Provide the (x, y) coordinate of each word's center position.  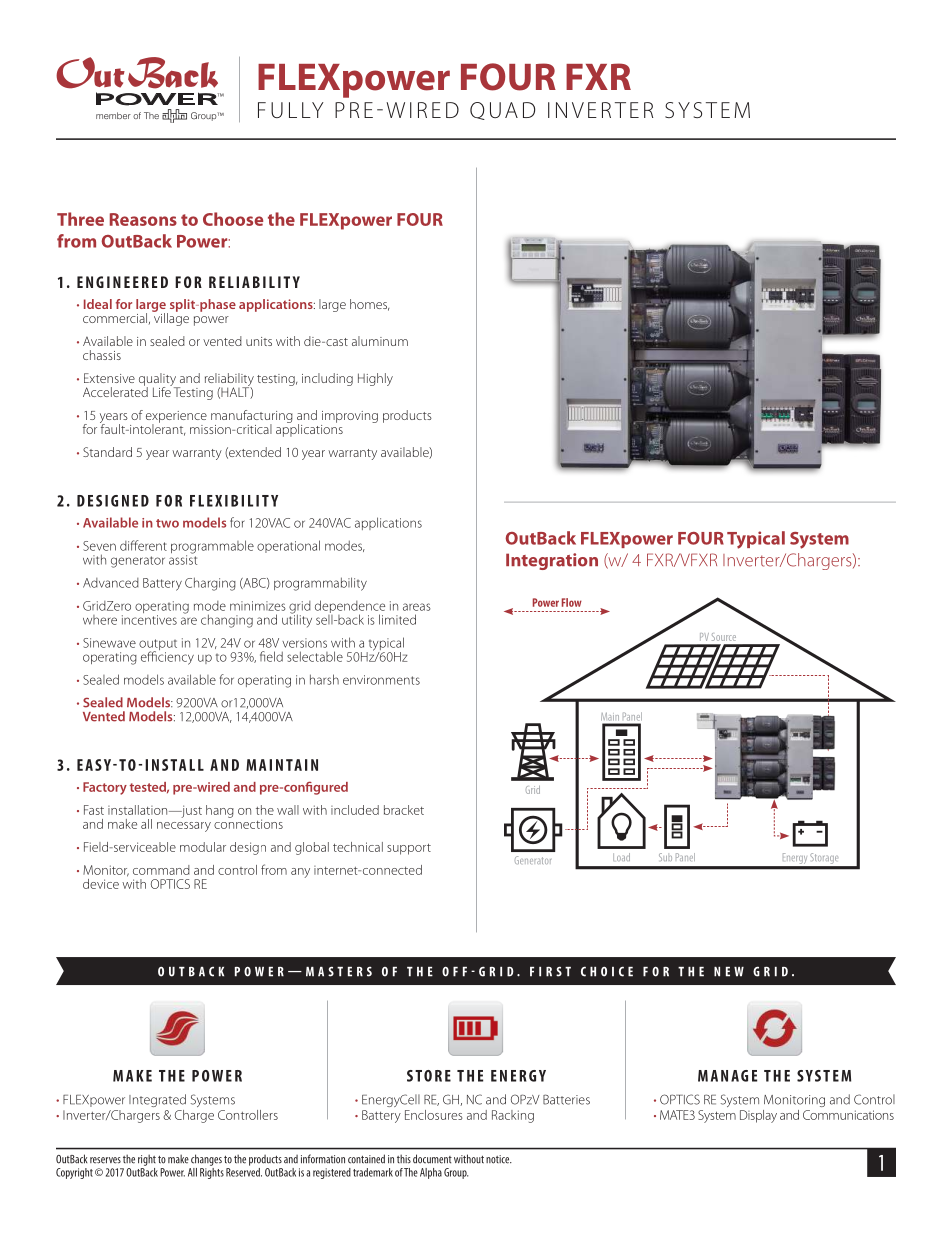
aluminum (380, 341)
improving (350, 417)
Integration (552, 561)
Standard (107, 452)
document (432, 1159)
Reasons (143, 219)
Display (758, 1116)
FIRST (550, 971)
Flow (572, 602)
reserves (105, 1160)
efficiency (167, 657)
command (161, 870)
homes (369, 305)
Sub (665, 857)
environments (381, 680)
